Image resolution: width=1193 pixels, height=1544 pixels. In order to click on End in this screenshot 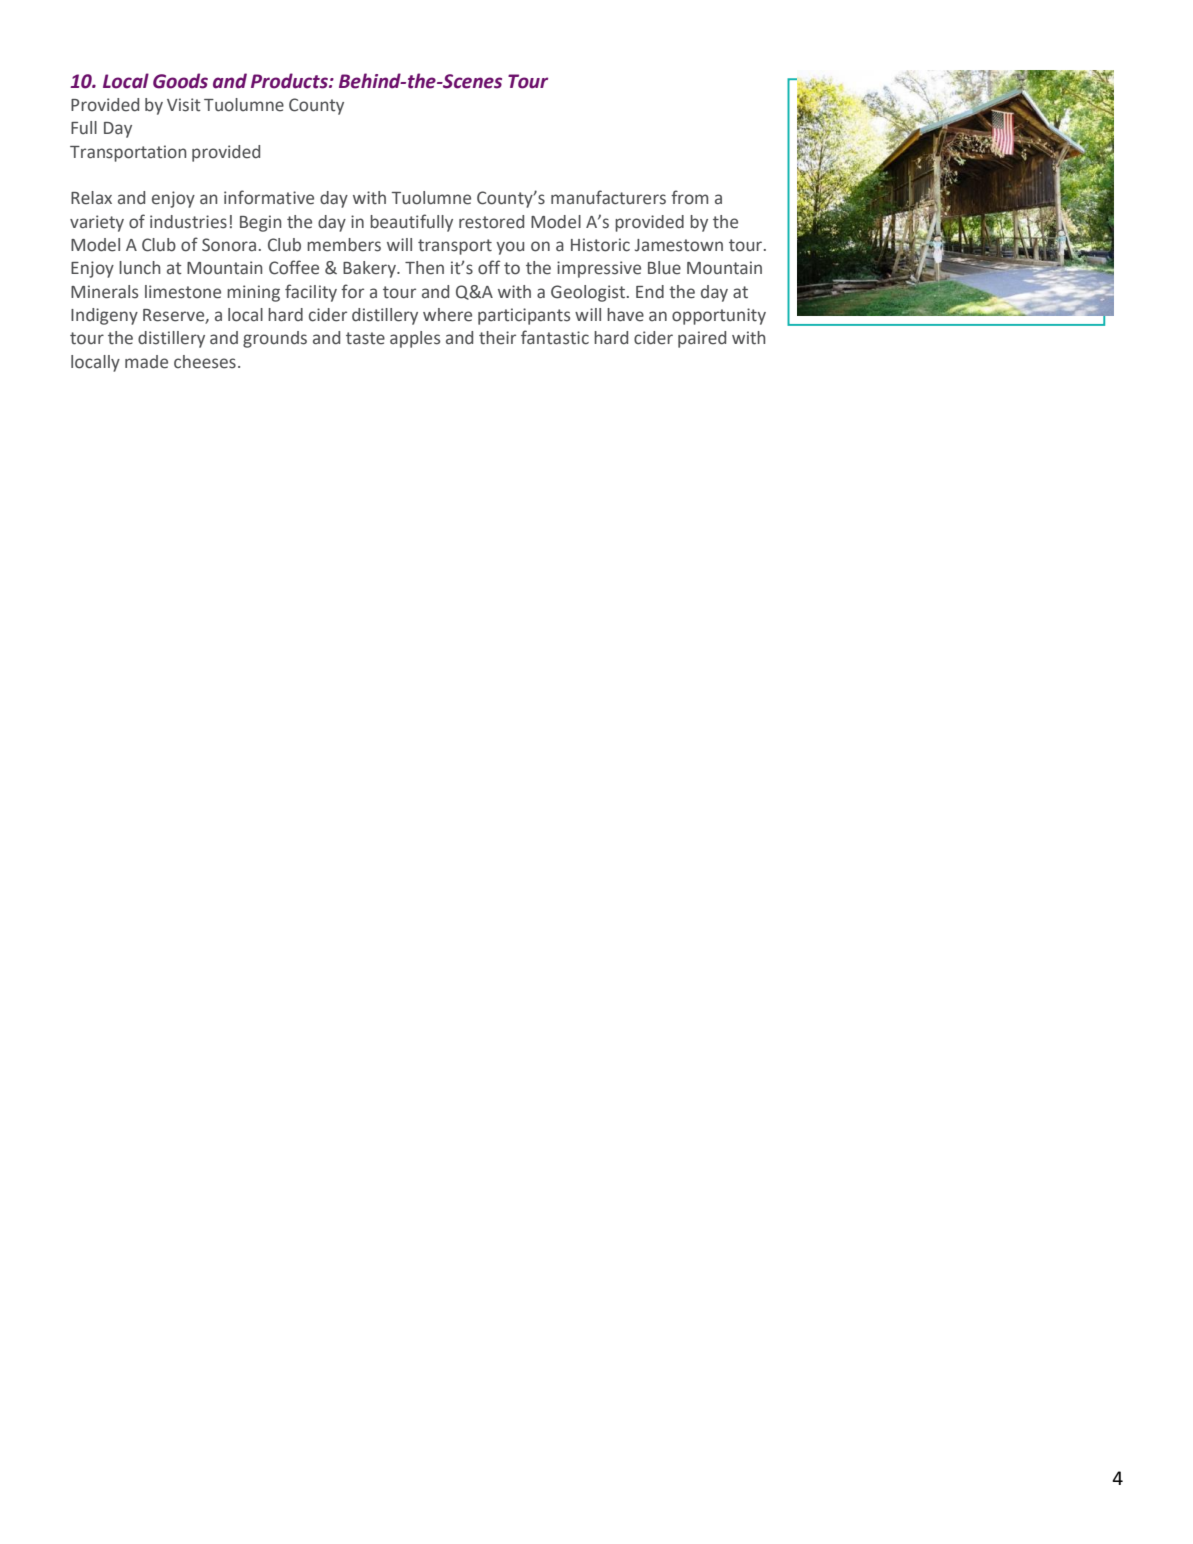, I will do `click(650, 291)`.
